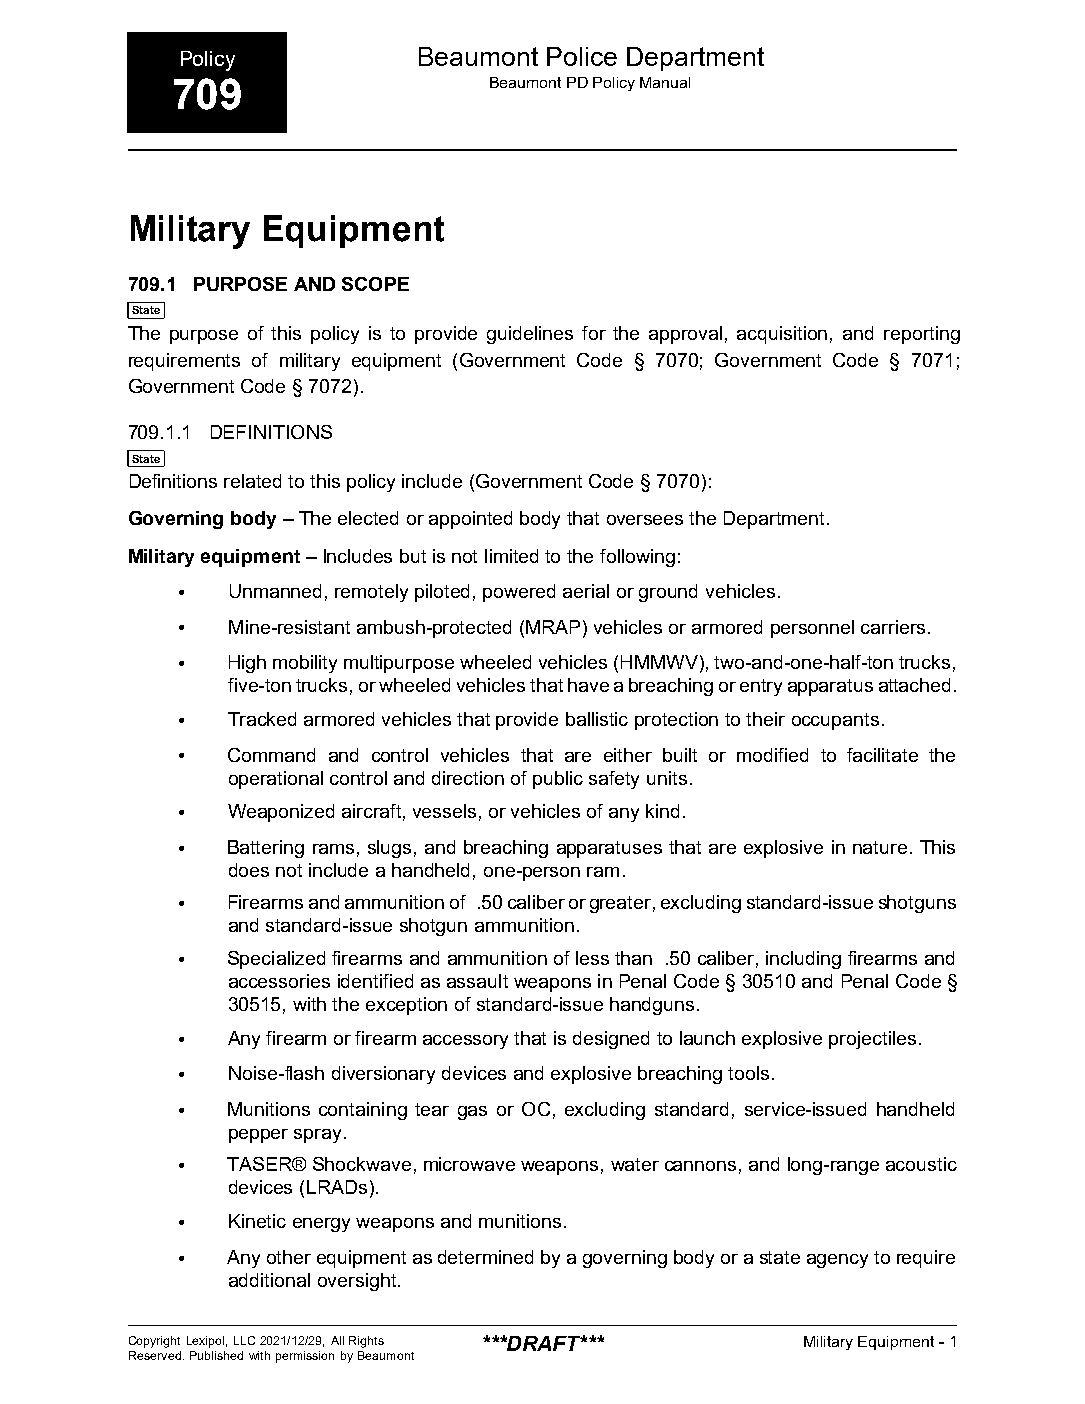  Describe the element at coordinates (375, 284) in the screenshot. I see `SCOPE` at that location.
